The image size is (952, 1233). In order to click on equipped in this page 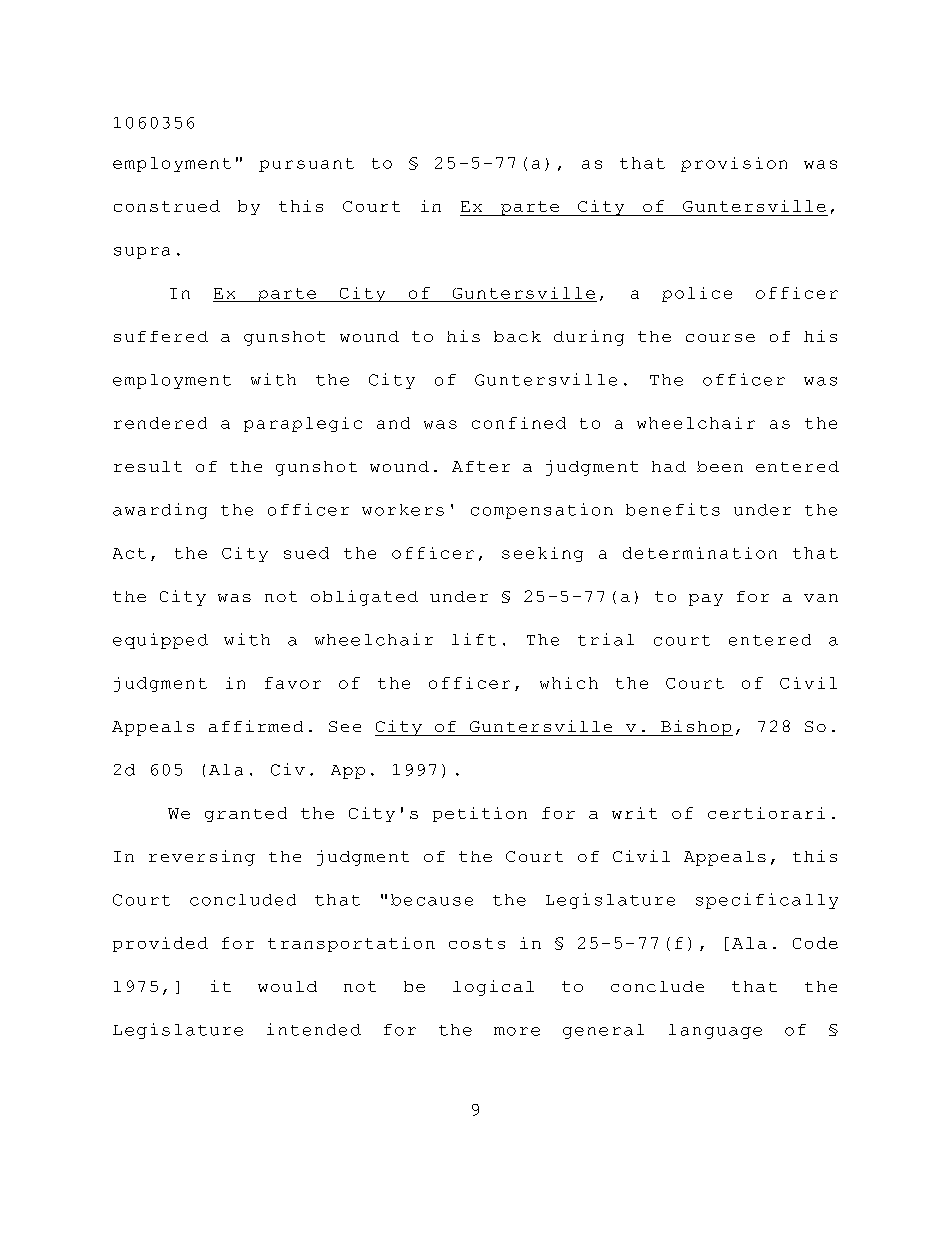, I will do `click(160, 641)`.
